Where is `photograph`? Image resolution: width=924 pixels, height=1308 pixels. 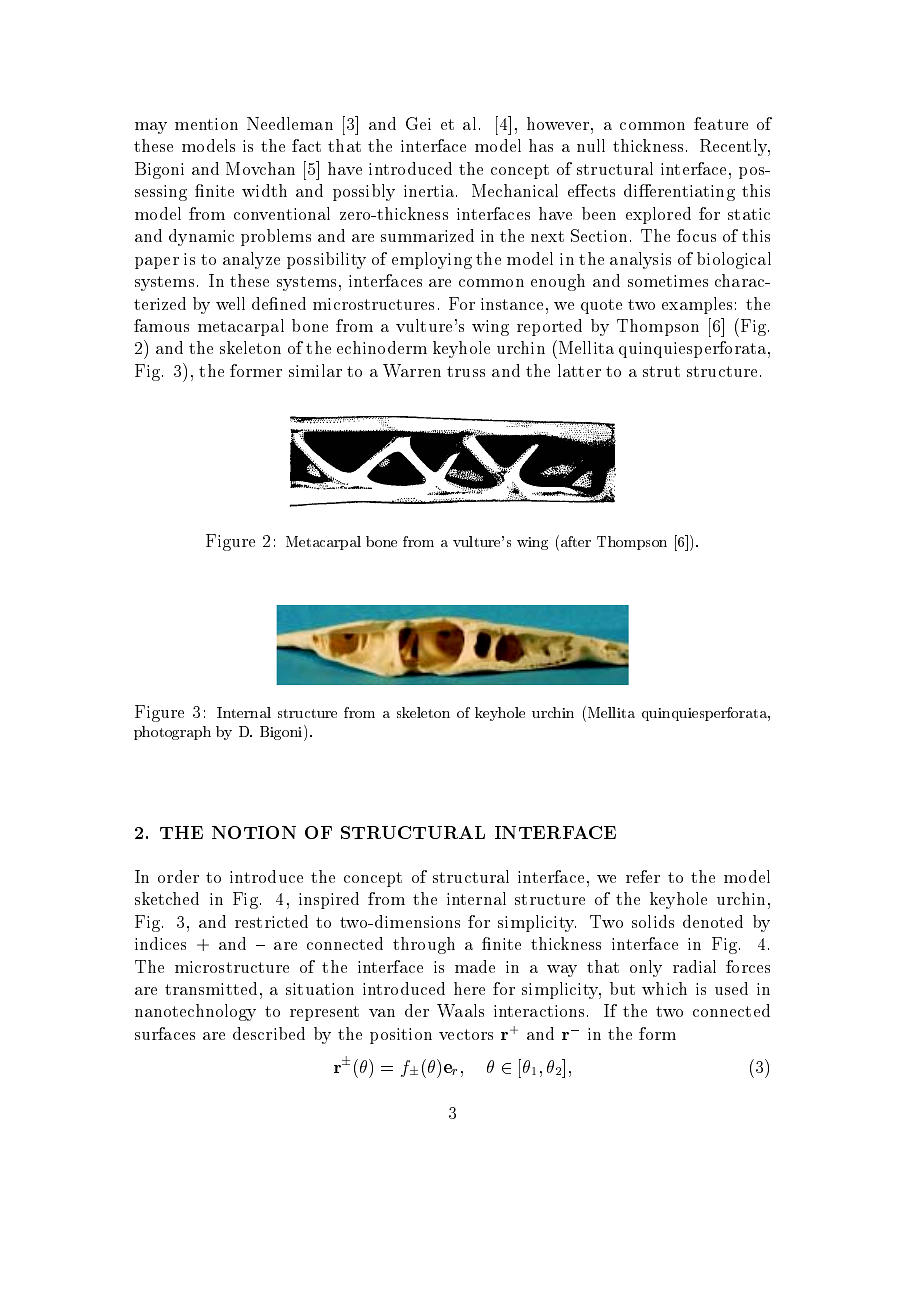
photograph is located at coordinates (172, 733).
